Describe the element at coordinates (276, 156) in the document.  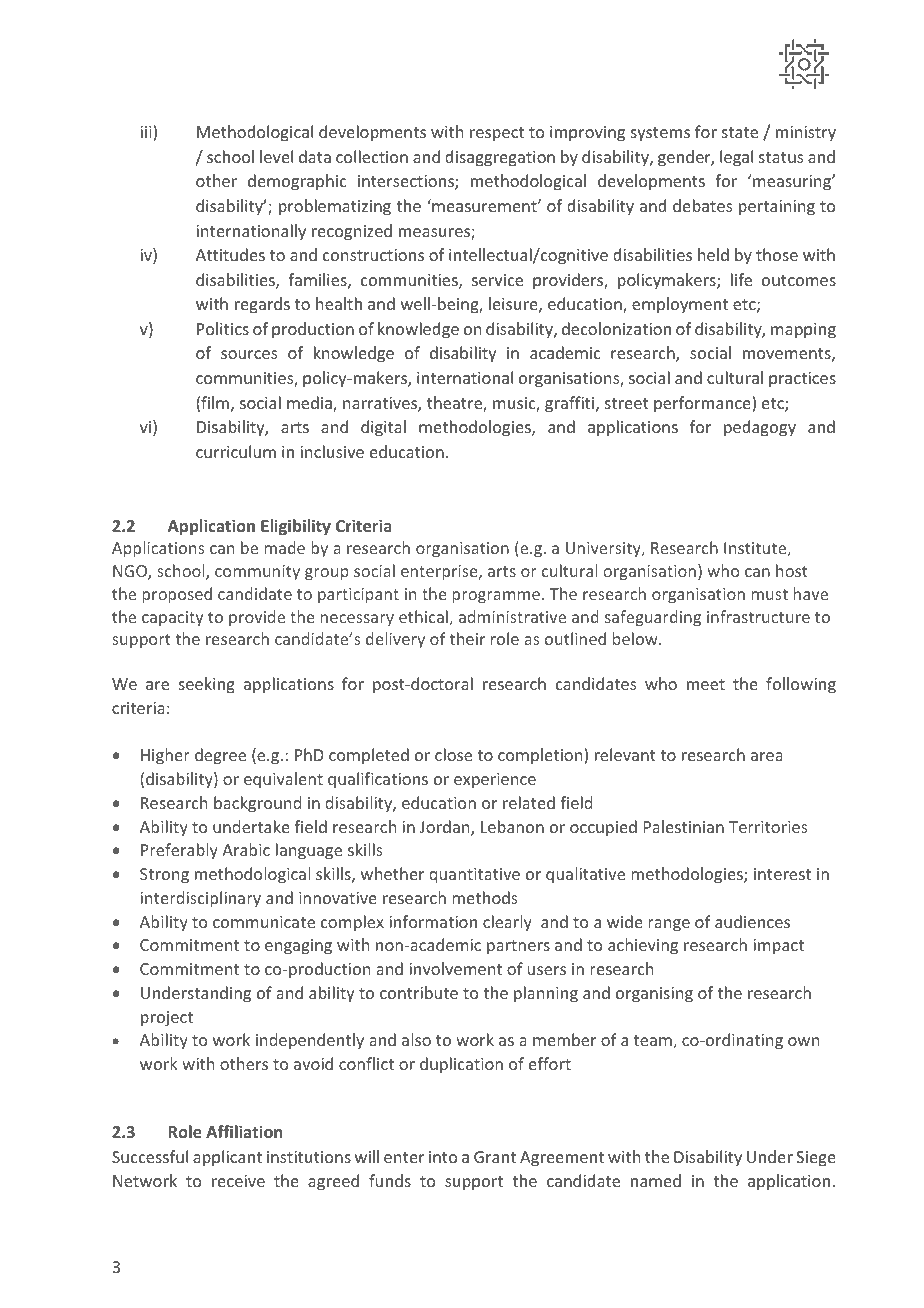
I see `level` at that location.
